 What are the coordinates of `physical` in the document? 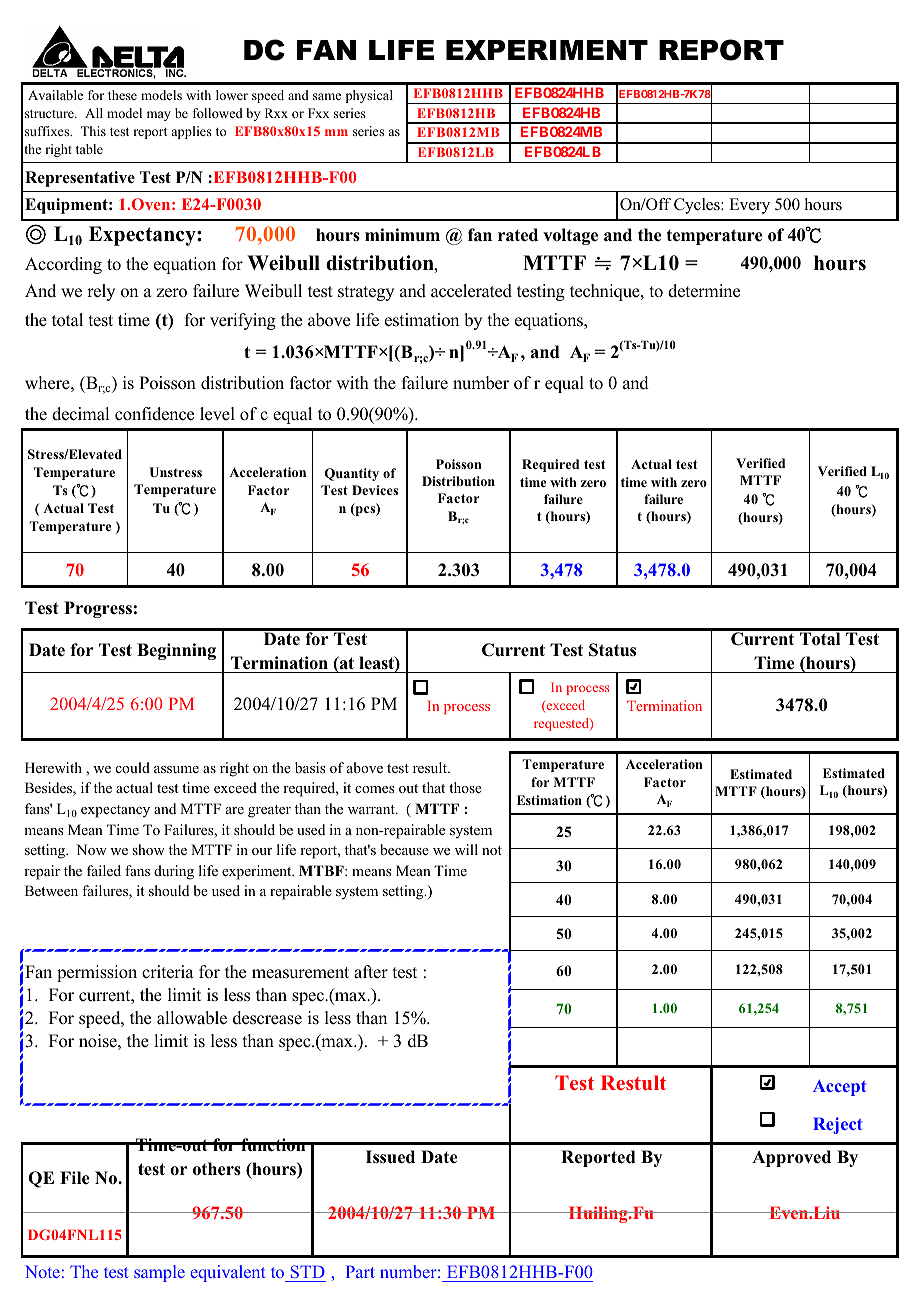 It's located at (369, 96).
